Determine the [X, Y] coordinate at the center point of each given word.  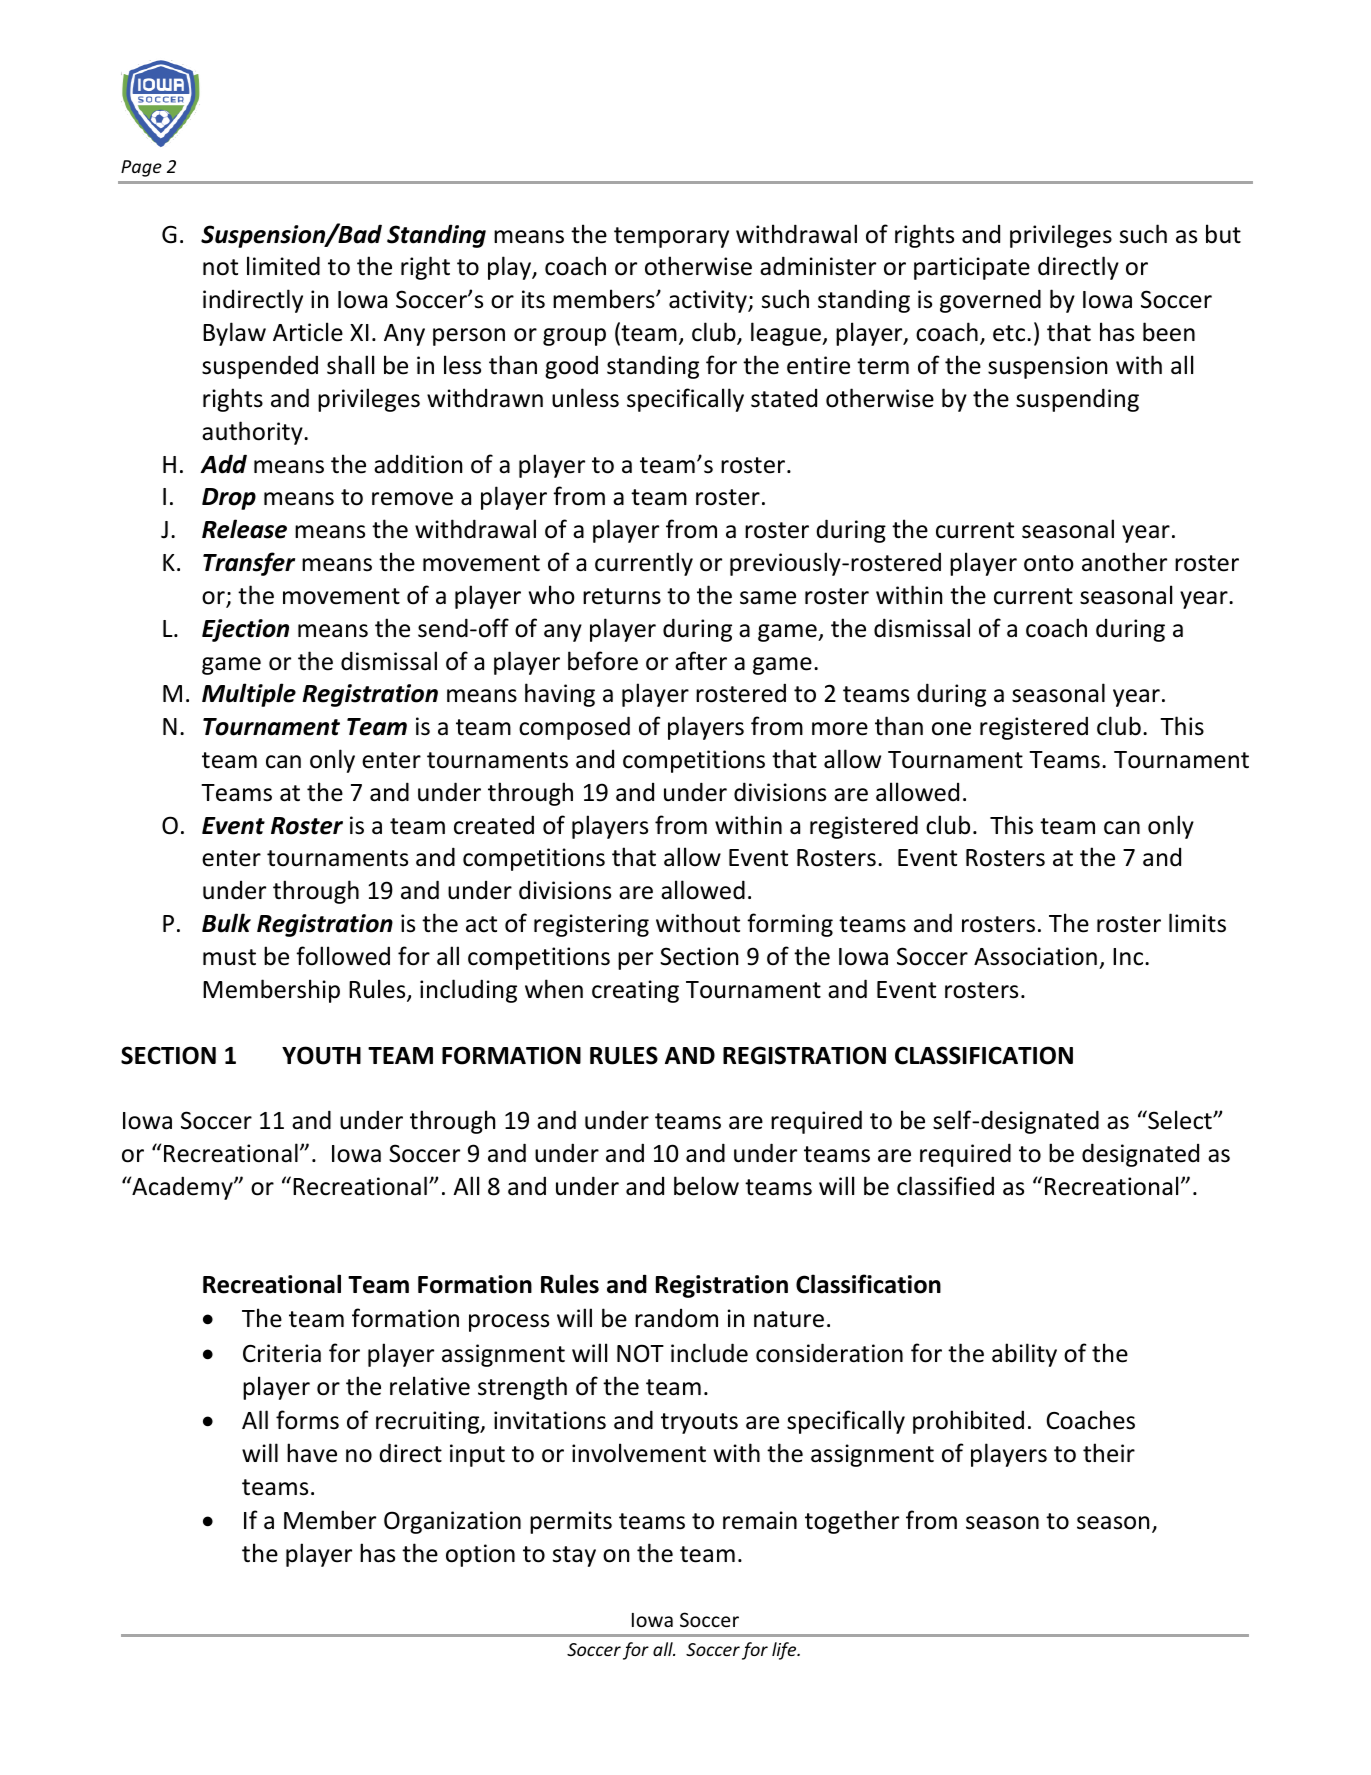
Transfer [249, 564]
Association [1035, 956]
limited [283, 266]
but [1223, 234]
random [676, 1318]
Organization [452, 1522]
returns [622, 596]
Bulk [226, 923]
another [1124, 562]
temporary [671, 237]
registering [591, 925]
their [1109, 1453]
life [785, 1651]
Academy [182, 1188]
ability [1024, 1355]
